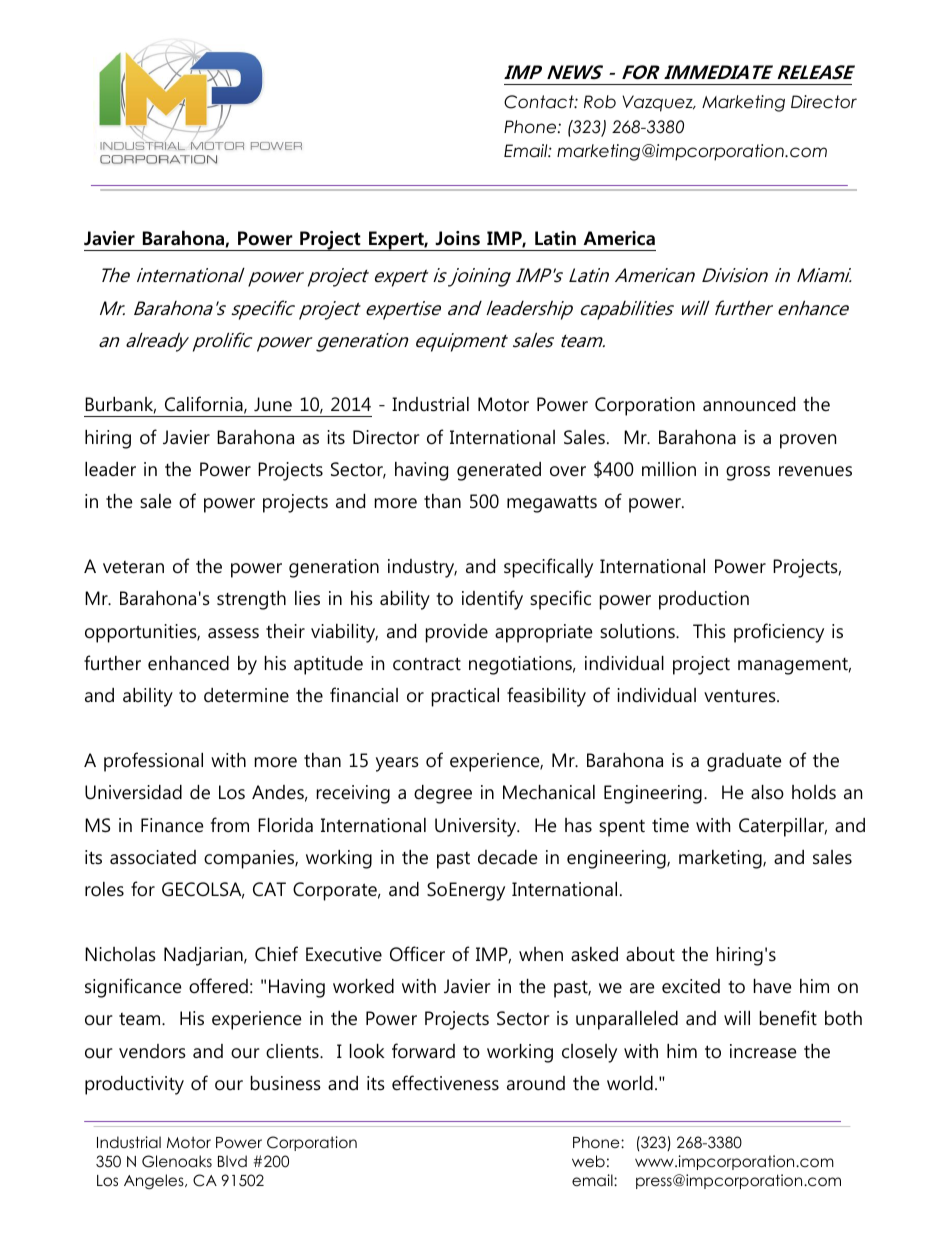 This screenshot has width=952, height=1233. What do you see at coordinates (457, 633) in the screenshot?
I see `provide` at bounding box center [457, 633].
